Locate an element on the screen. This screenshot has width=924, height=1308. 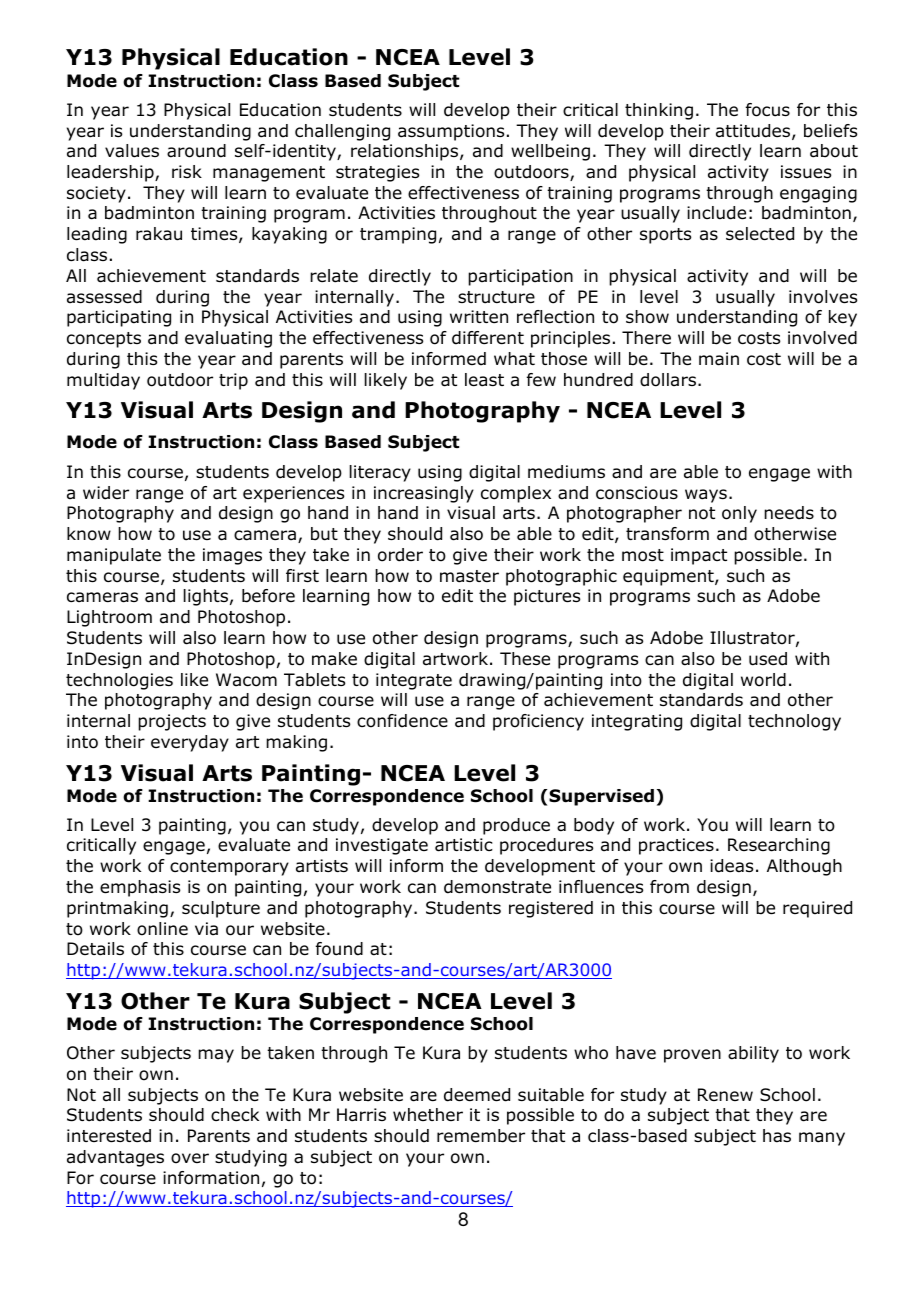
remember is located at coordinates (481, 1136).
